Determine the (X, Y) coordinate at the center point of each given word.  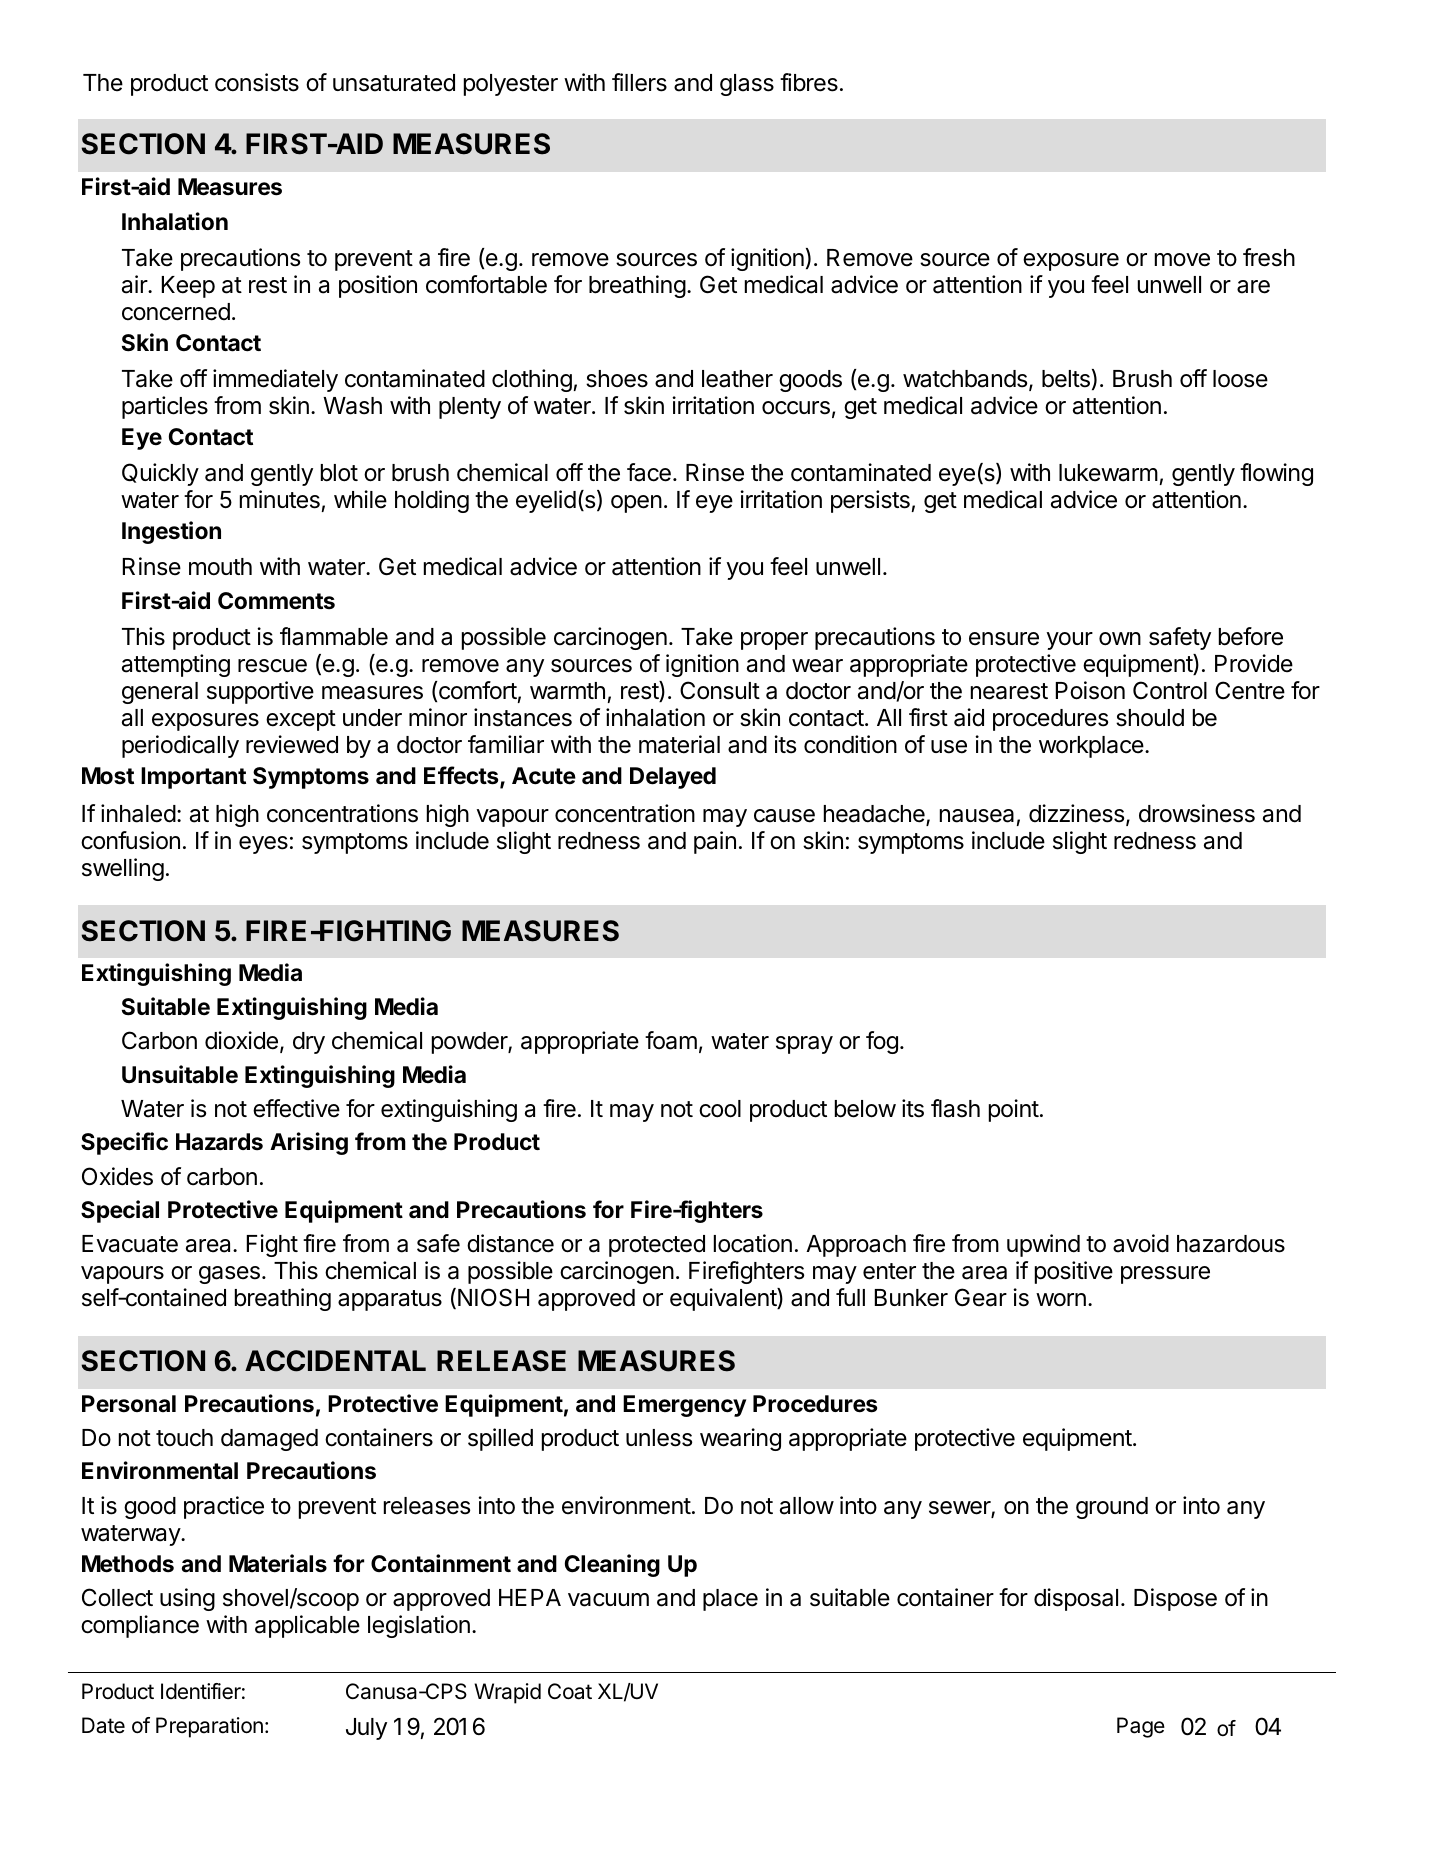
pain (715, 842)
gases (229, 1275)
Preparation (209, 1727)
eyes (263, 845)
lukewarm (1108, 473)
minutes (280, 499)
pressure (1165, 1275)
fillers (639, 82)
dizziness (1078, 814)
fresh (1269, 257)
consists (257, 82)
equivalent (724, 1299)
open (636, 504)
